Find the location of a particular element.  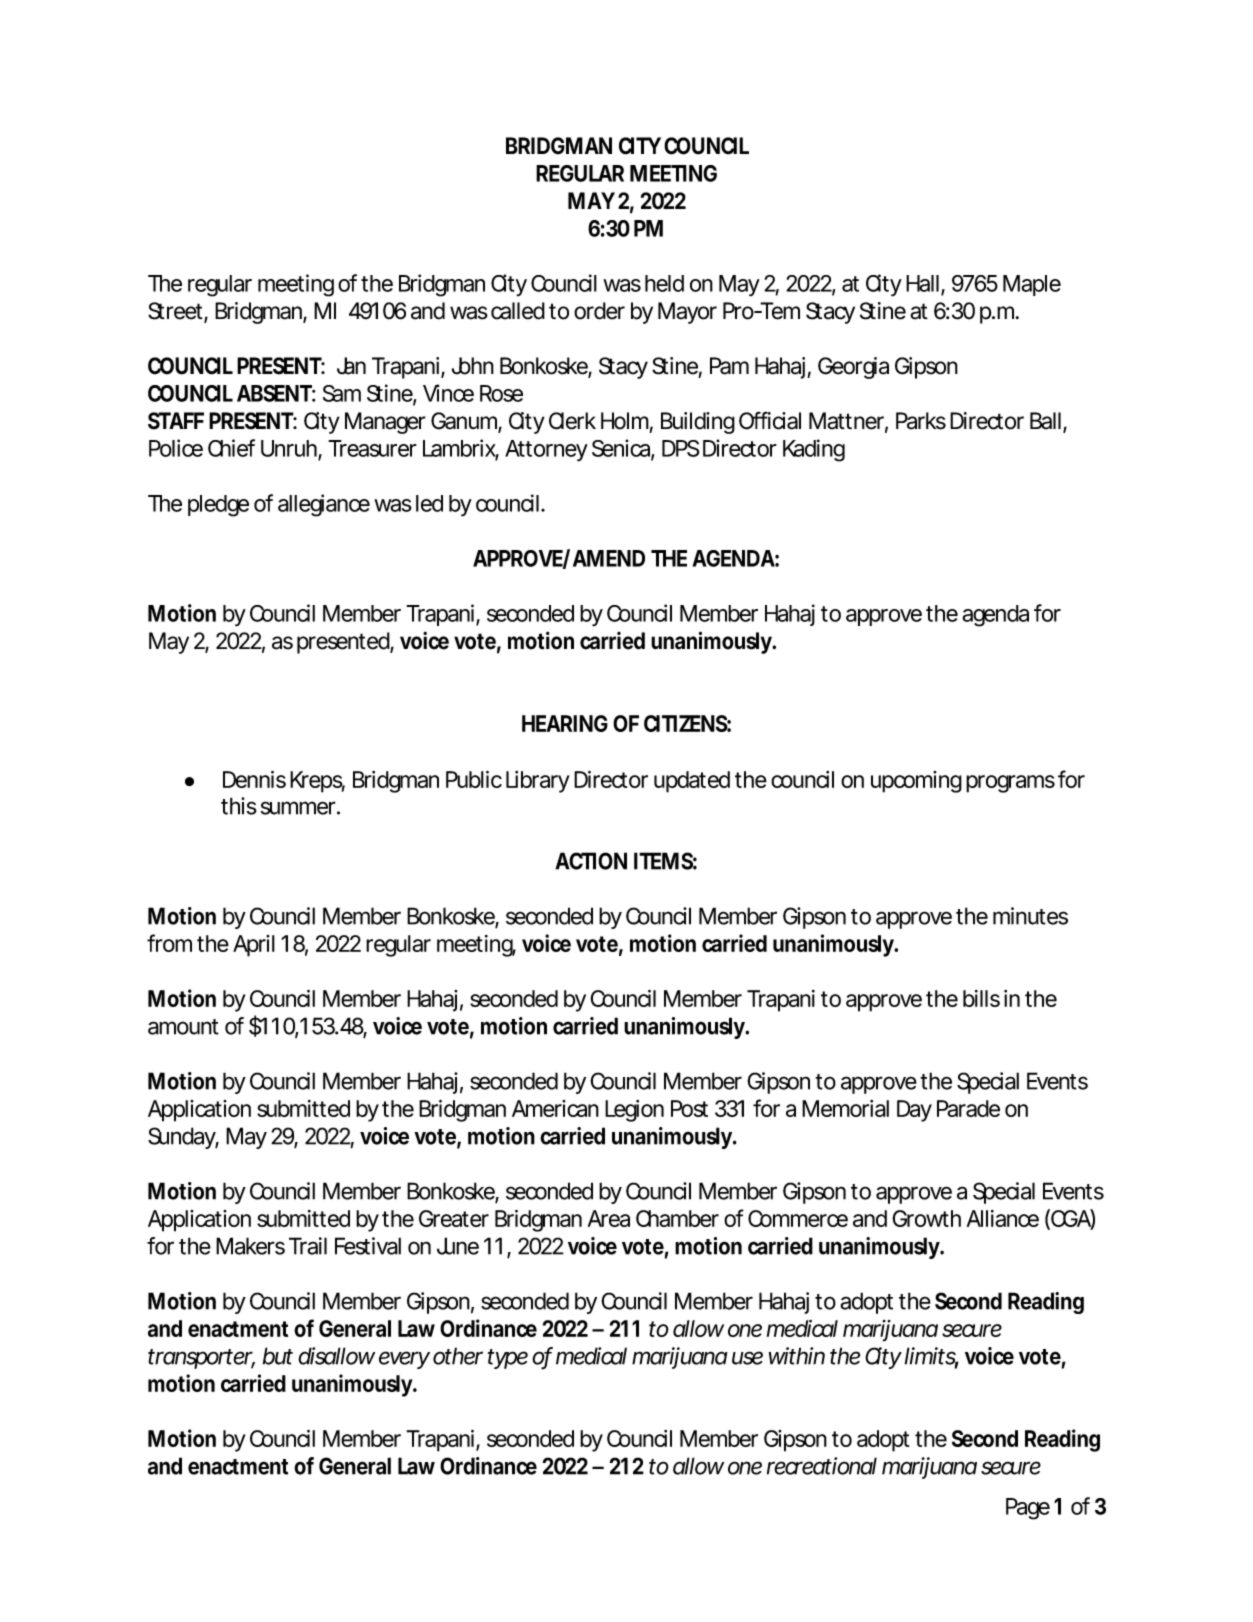

order is located at coordinates (599, 311).
